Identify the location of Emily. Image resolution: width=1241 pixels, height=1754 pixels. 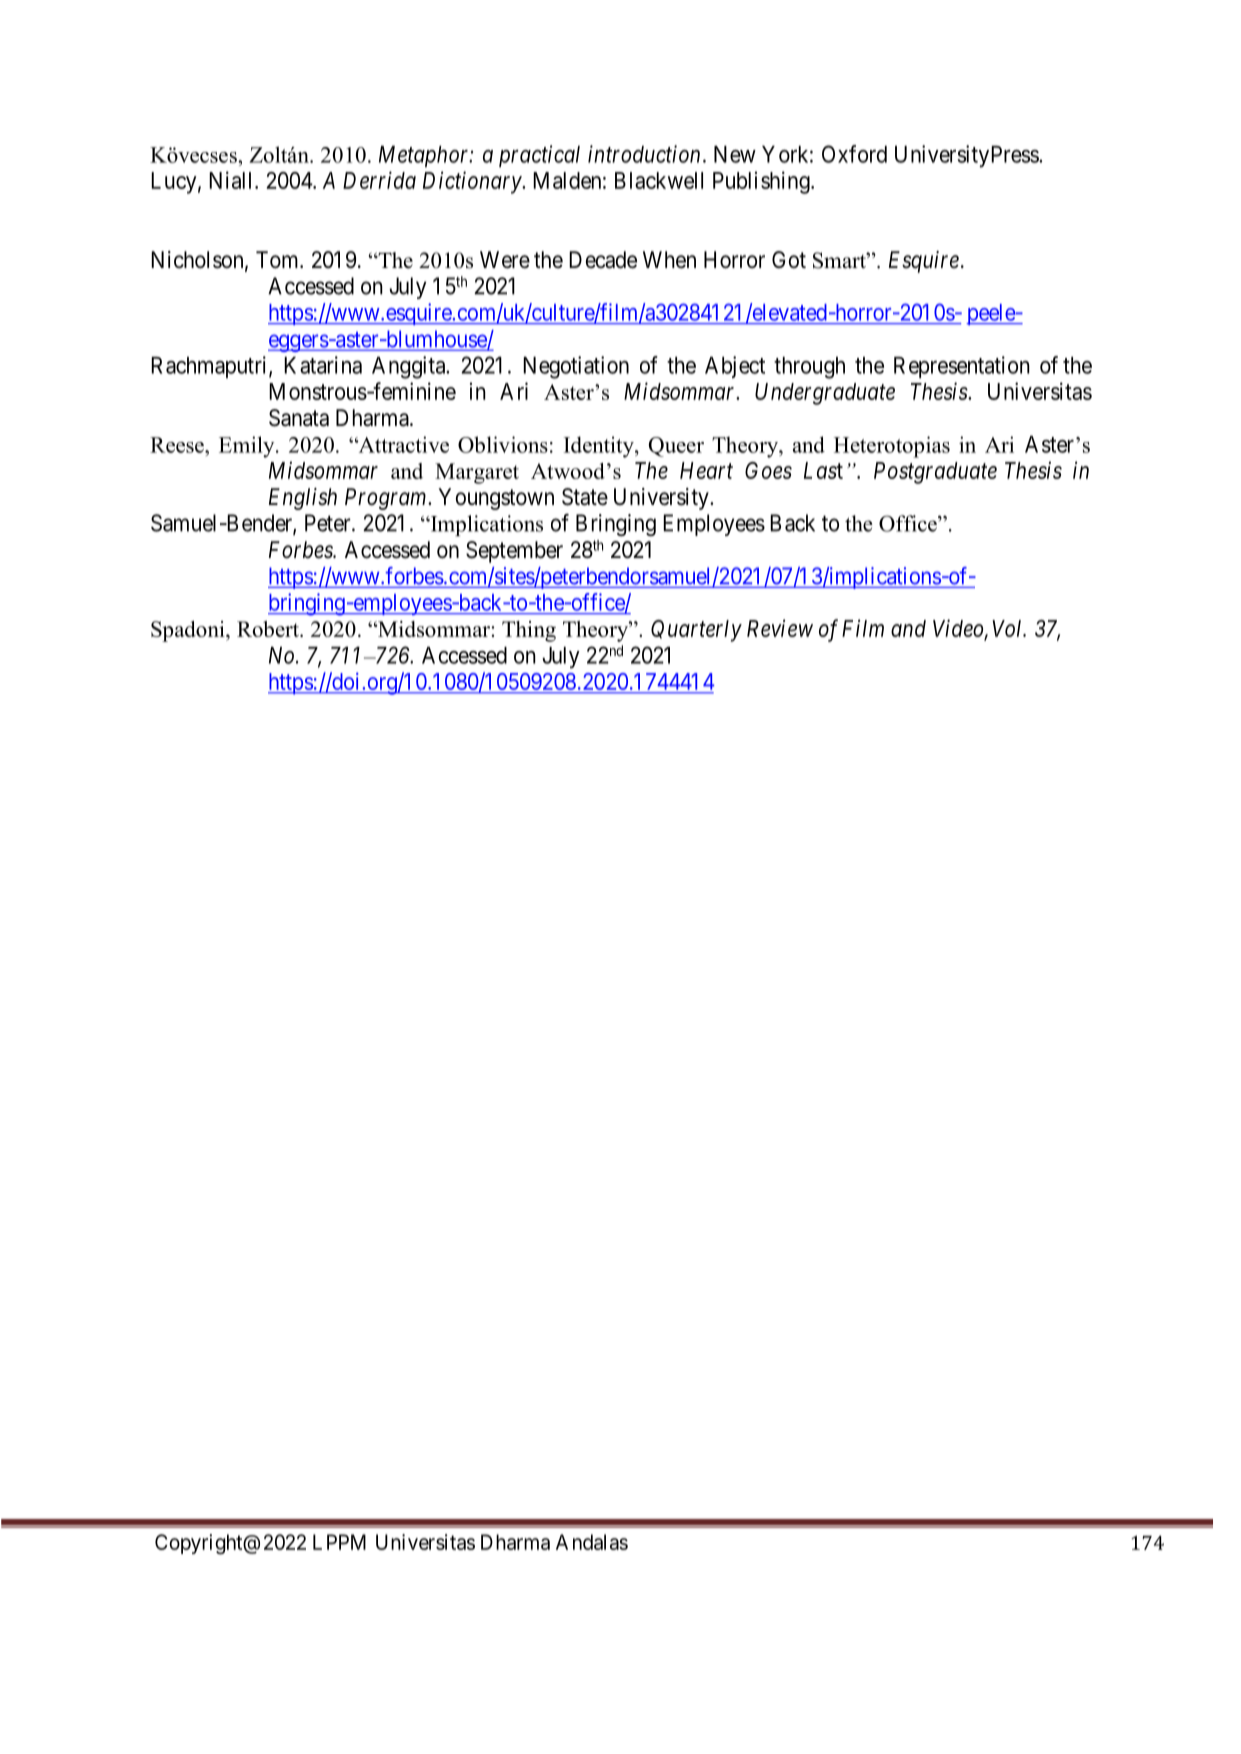
(248, 447).
